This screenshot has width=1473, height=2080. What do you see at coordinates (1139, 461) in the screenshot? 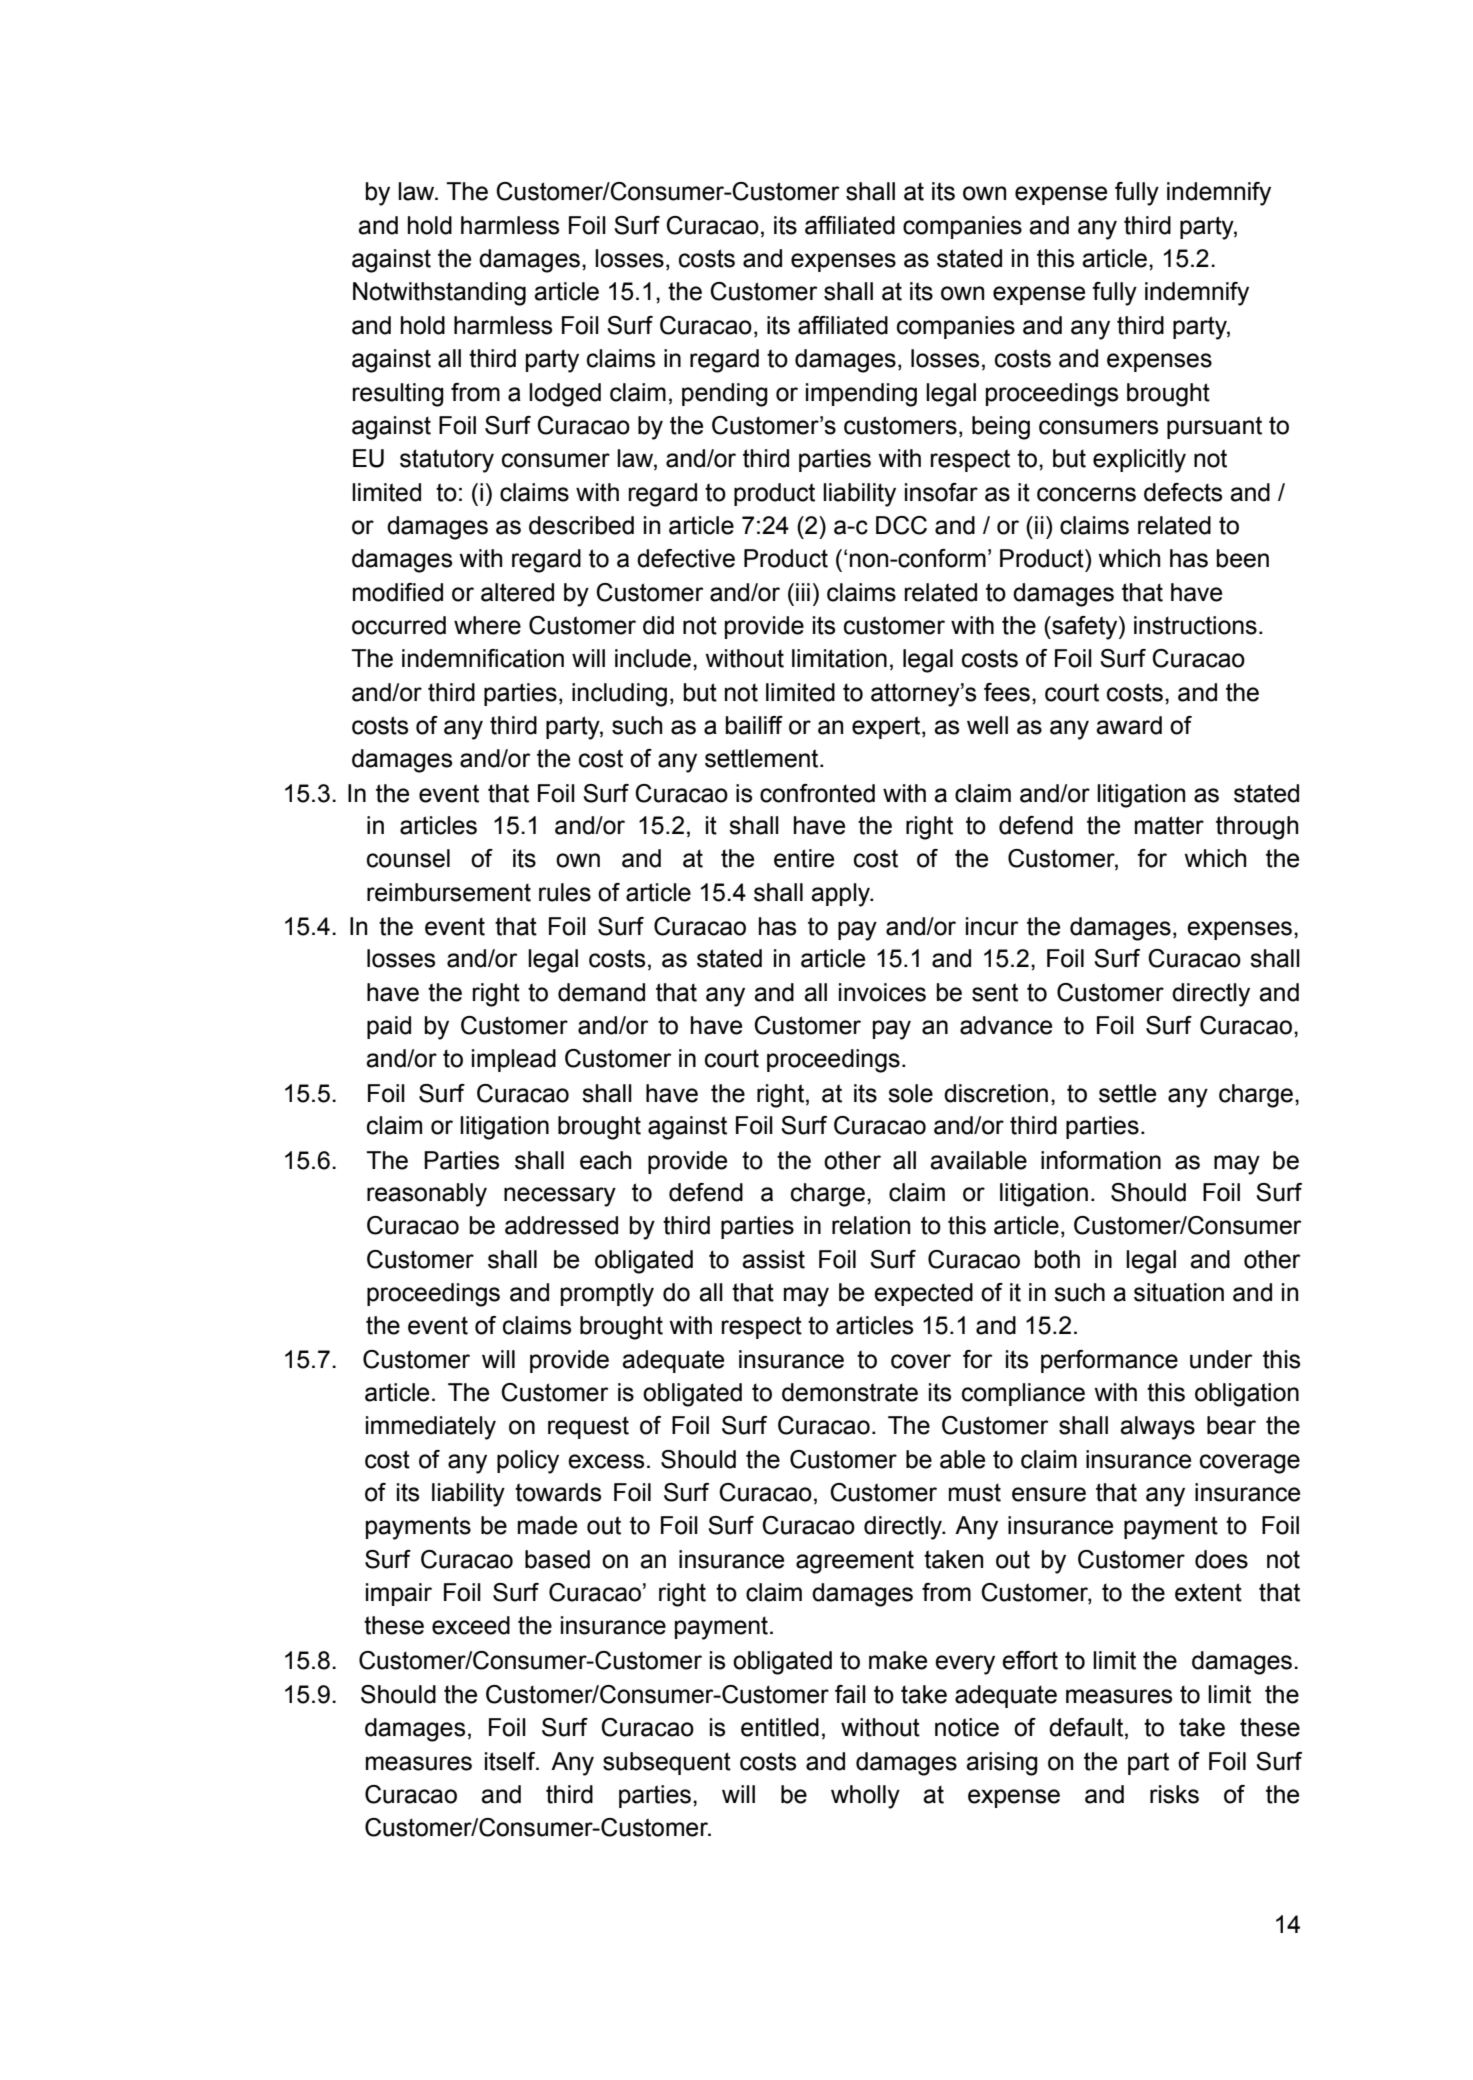
I see `explicitly` at bounding box center [1139, 461].
